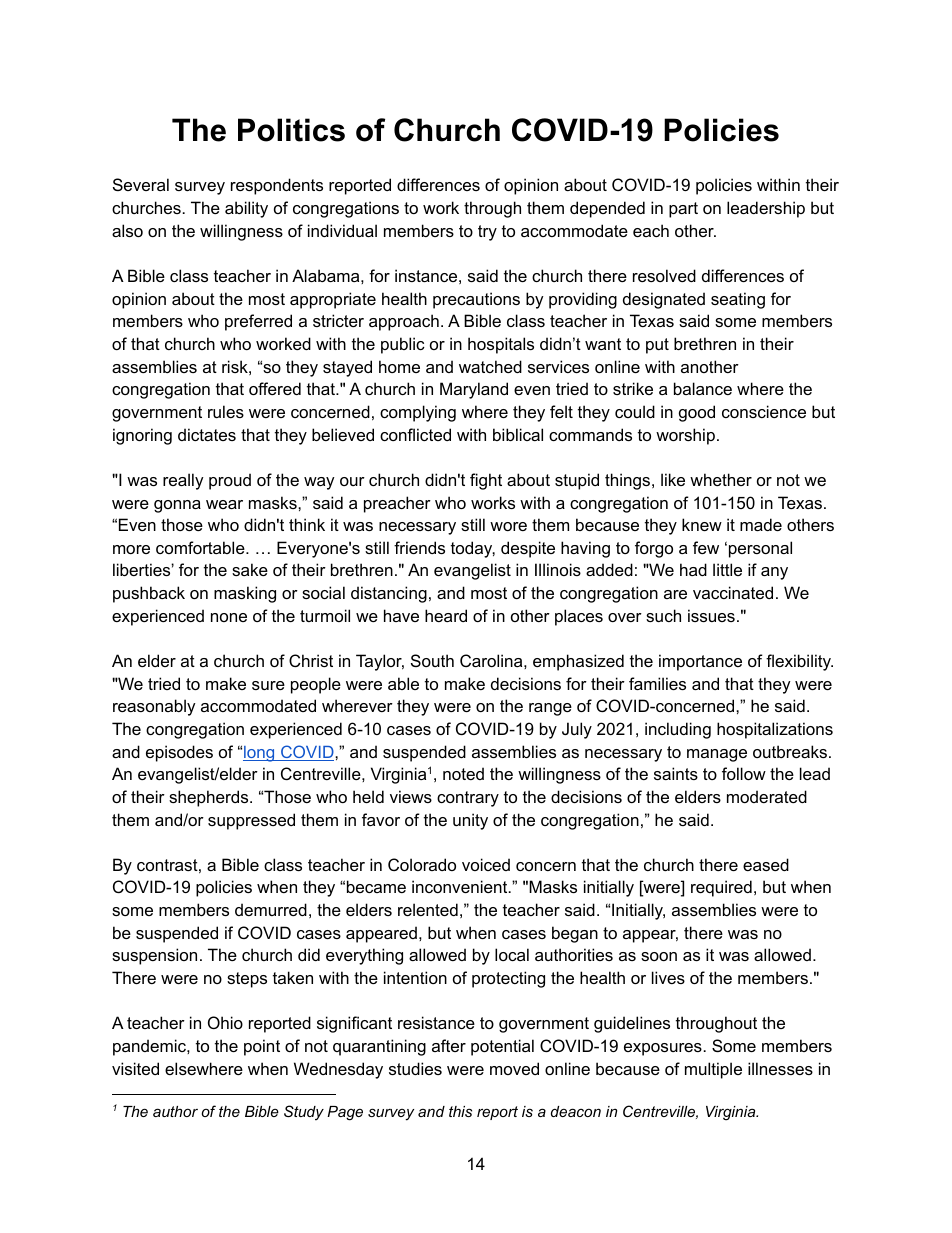  What do you see at coordinates (432, 660) in the image?
I see `South` at bounding box center [432, 660].
